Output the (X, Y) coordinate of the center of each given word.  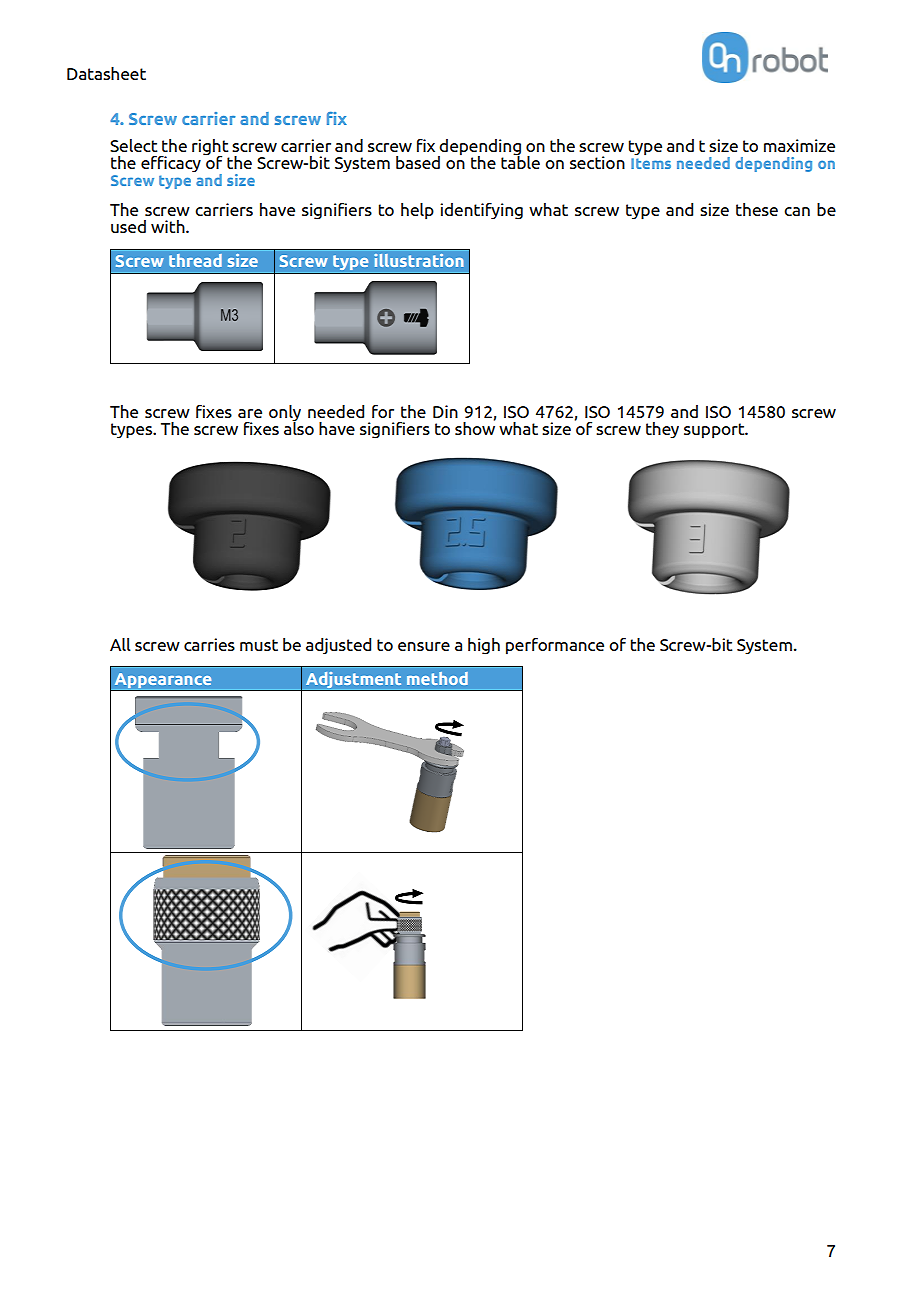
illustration (419, 260)
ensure (424, 646)
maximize (799, 145)
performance (555, 646)
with (169, 226)
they (662, 430)
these (757, 209)
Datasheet (106, 73)
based (418, 162)
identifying (481, 211)
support (715, 431)
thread (195, 260)
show (475, 427)
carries (209, 644)
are (250, 413)
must (259, 645)
